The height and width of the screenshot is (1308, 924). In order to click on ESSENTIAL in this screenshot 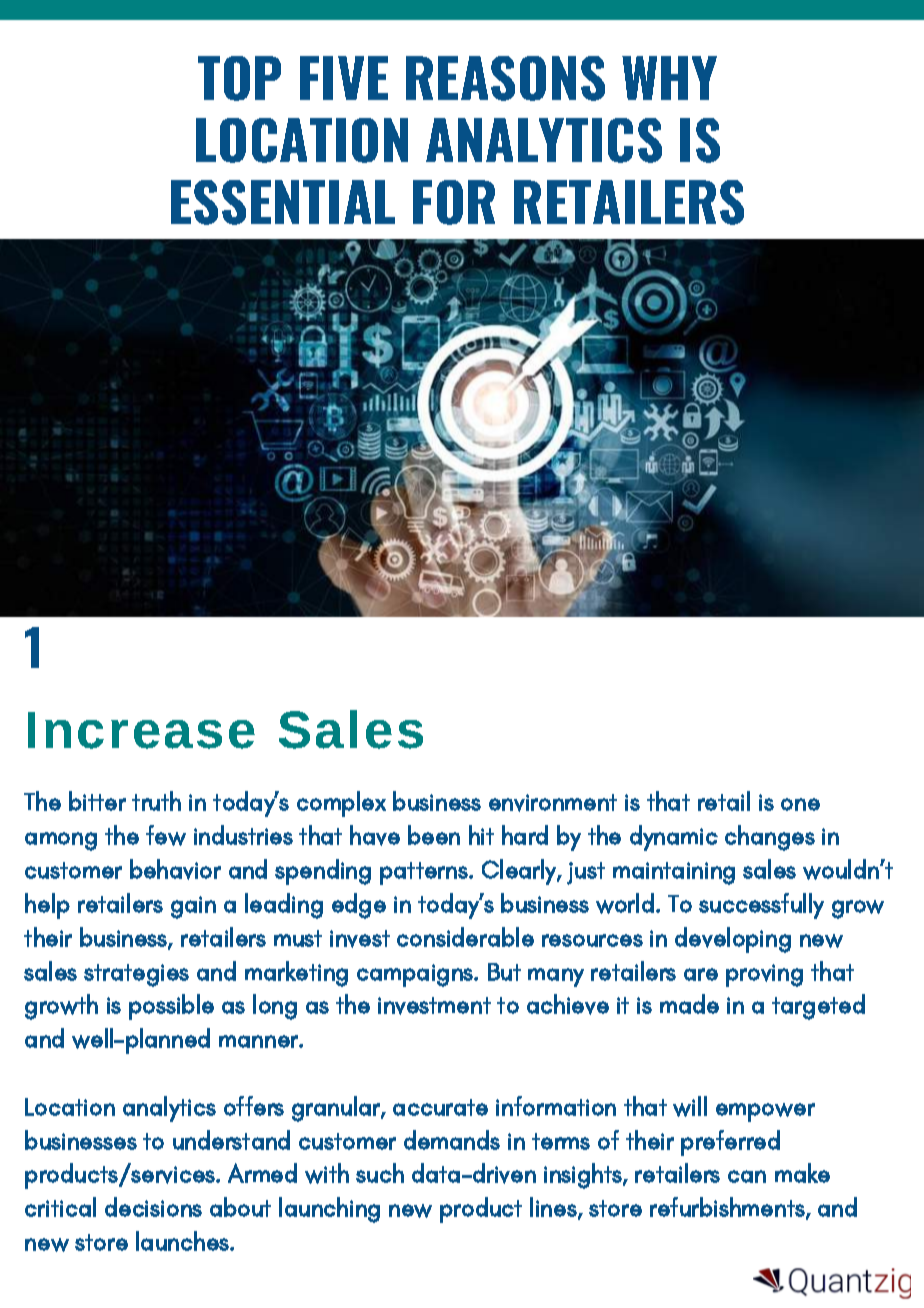, I will do `click(283, 202)`.
